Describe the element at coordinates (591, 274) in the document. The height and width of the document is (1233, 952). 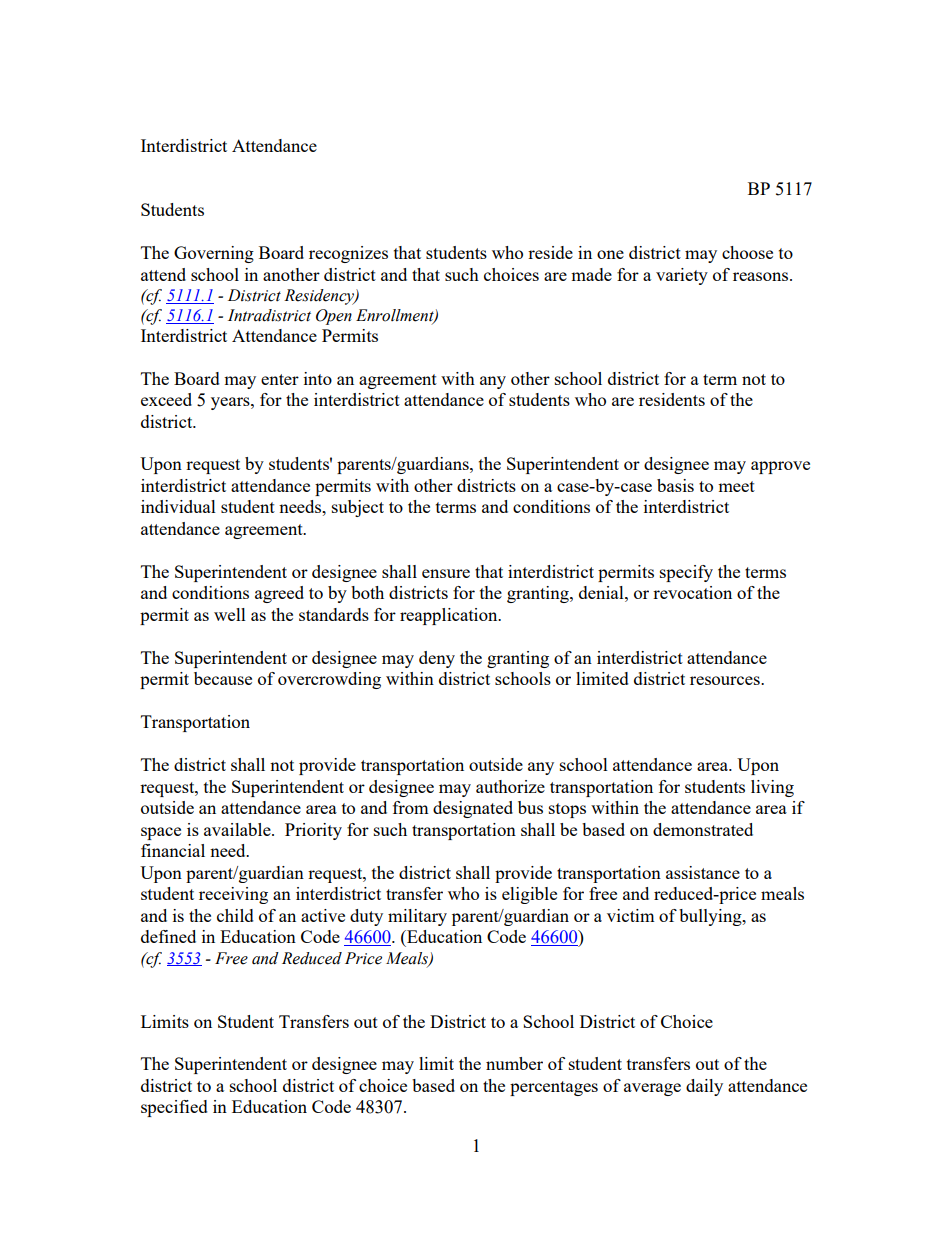
I see `made` at that location.
